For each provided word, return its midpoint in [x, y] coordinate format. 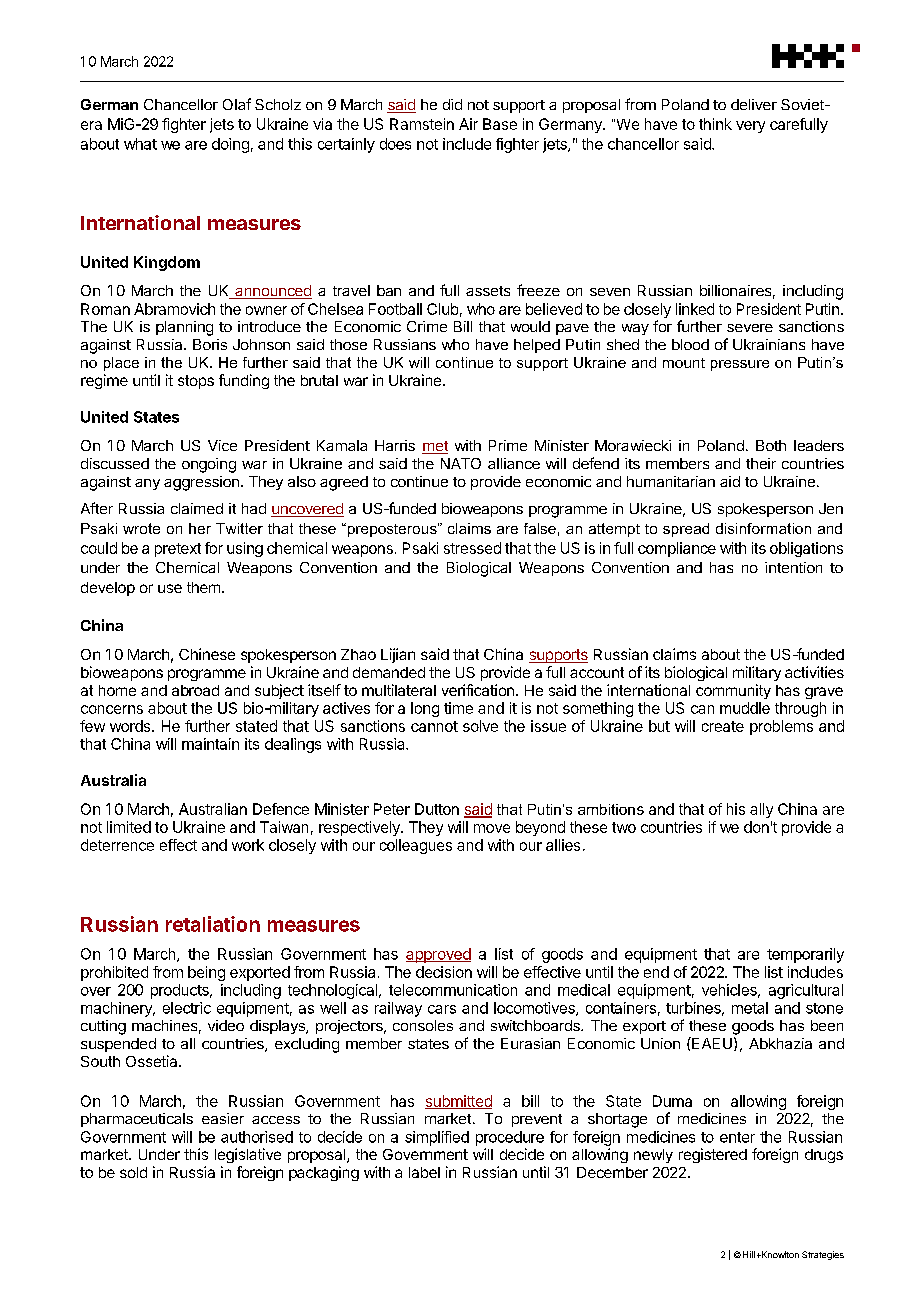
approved [438, 955]
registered [713, 1155]
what [140, 144]
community [733, 691]
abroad [195, 690]
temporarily [805, 955]
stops [196, 382]
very [750, 127]
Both [771, 445]
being [206, 973]
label [424, 1172]
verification [478, 690]
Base [500, 124]
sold [133, 1172]
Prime [508, 445]
